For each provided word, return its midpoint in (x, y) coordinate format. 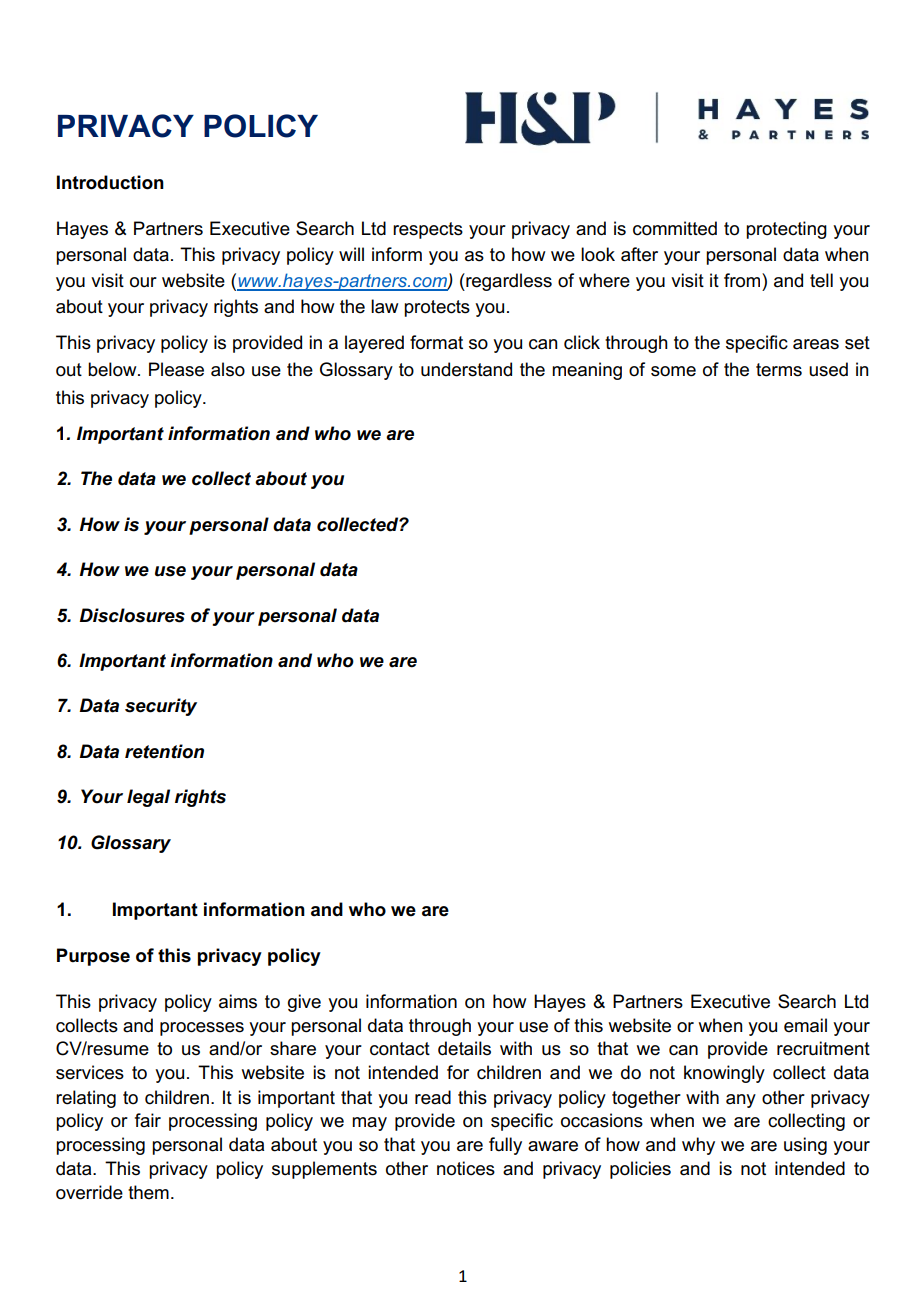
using (805, 1146)
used (828, 369)
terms (779, 370)
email (805, 1025)
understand (466, 369)
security (161, 707)
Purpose (93, 957)
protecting (786, 230)
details (464, 1048)
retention (164, 751)
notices (466, 1168)
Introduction (110, 182)
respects (428, 230)
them (148, 1192)
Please (176, 369)
